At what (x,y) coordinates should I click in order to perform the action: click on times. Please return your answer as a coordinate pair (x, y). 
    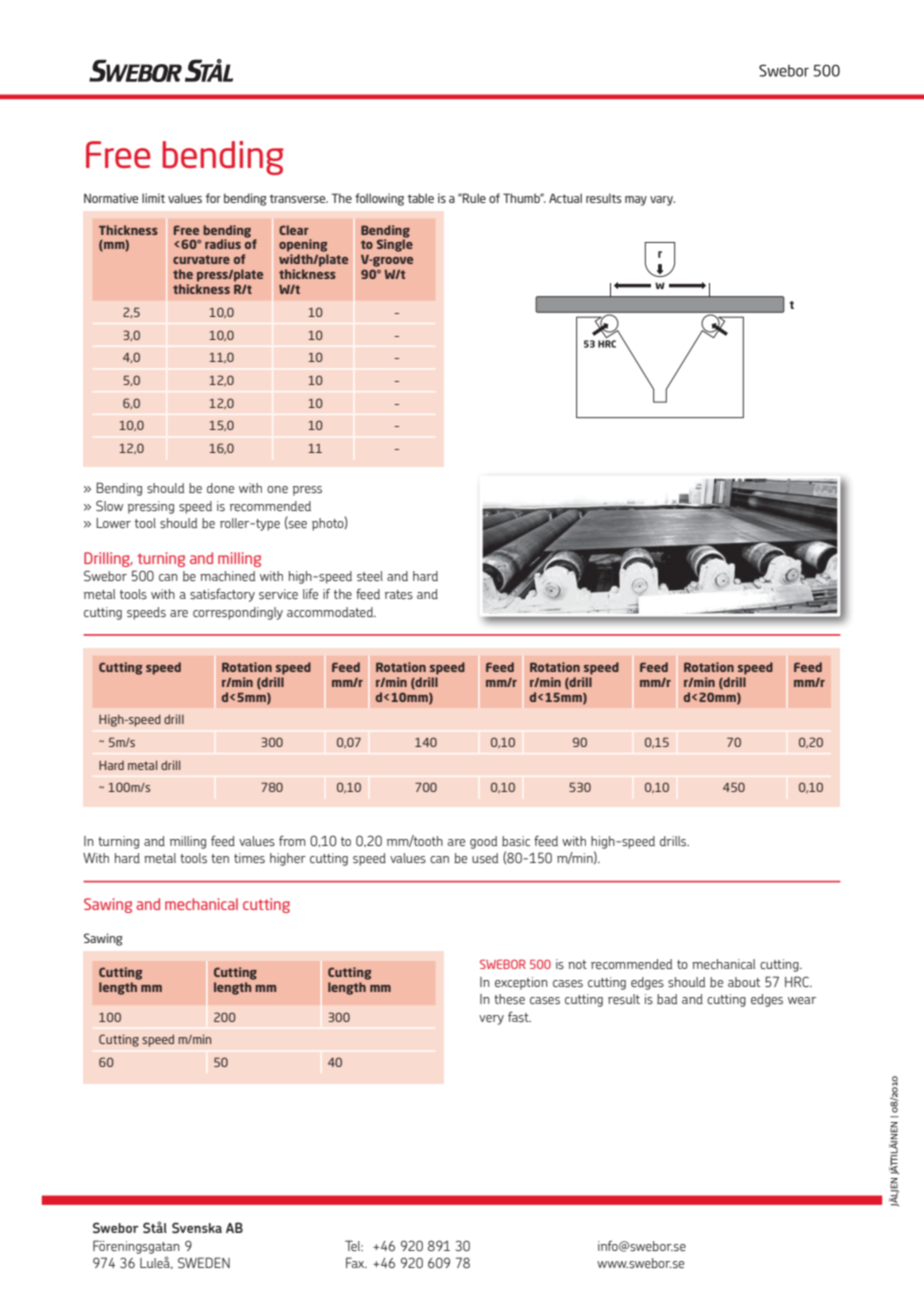
    Looking at the image, I should click on (249, 858).
